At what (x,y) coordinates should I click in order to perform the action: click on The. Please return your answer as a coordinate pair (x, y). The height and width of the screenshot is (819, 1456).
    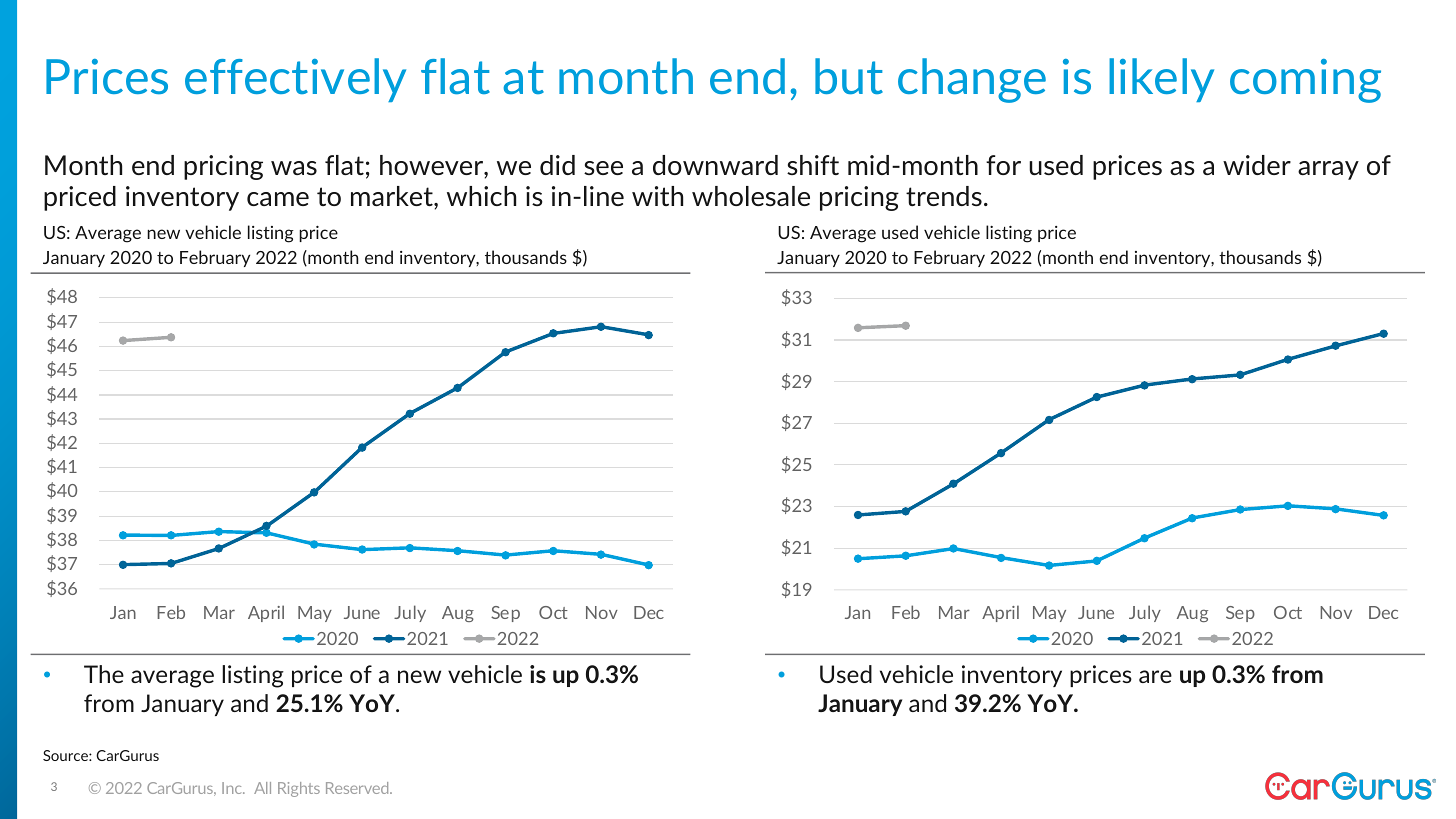
    Looking at the image, I should click on (104, 674).
